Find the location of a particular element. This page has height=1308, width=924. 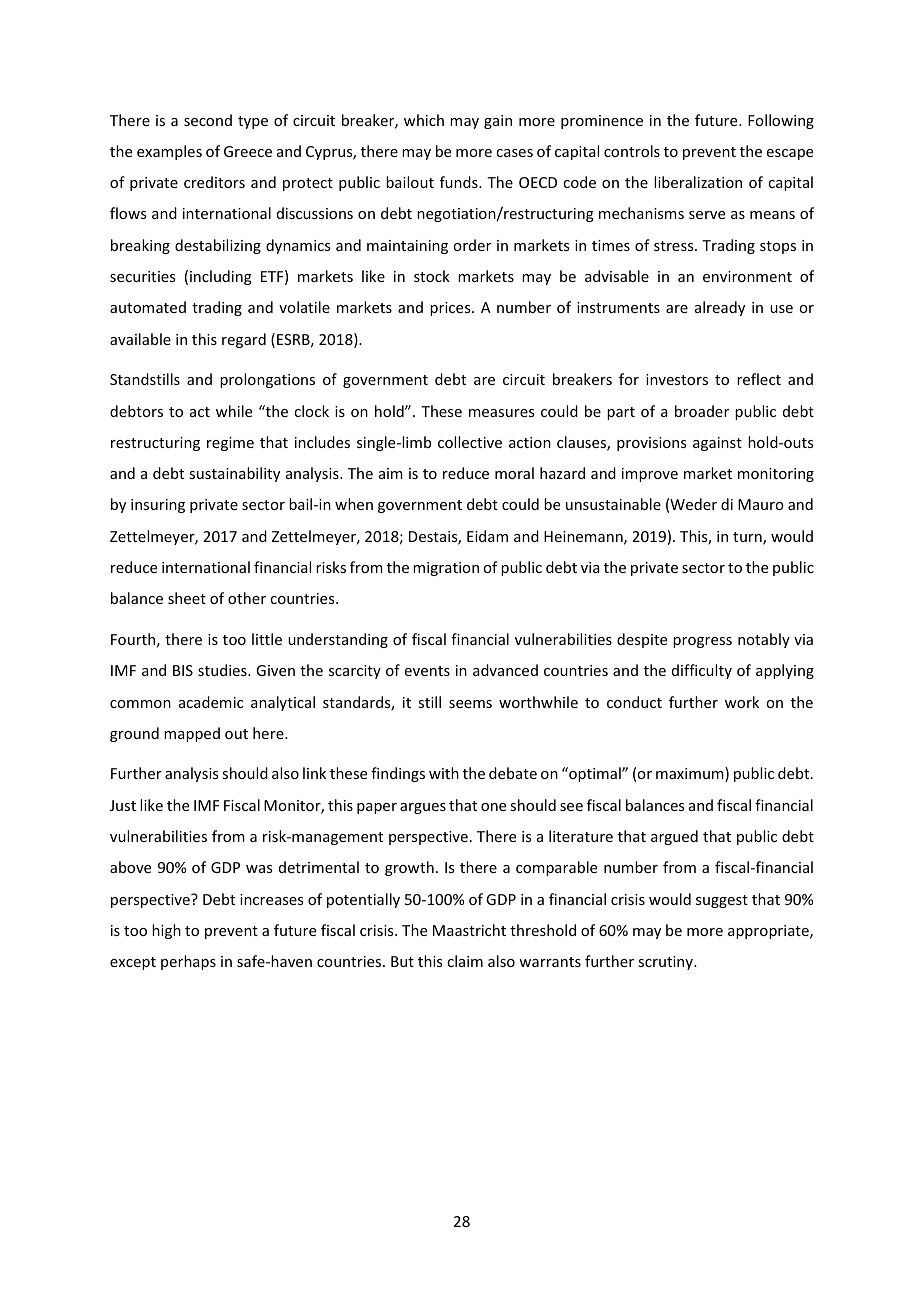

which is located at coordinates (424, 120).
